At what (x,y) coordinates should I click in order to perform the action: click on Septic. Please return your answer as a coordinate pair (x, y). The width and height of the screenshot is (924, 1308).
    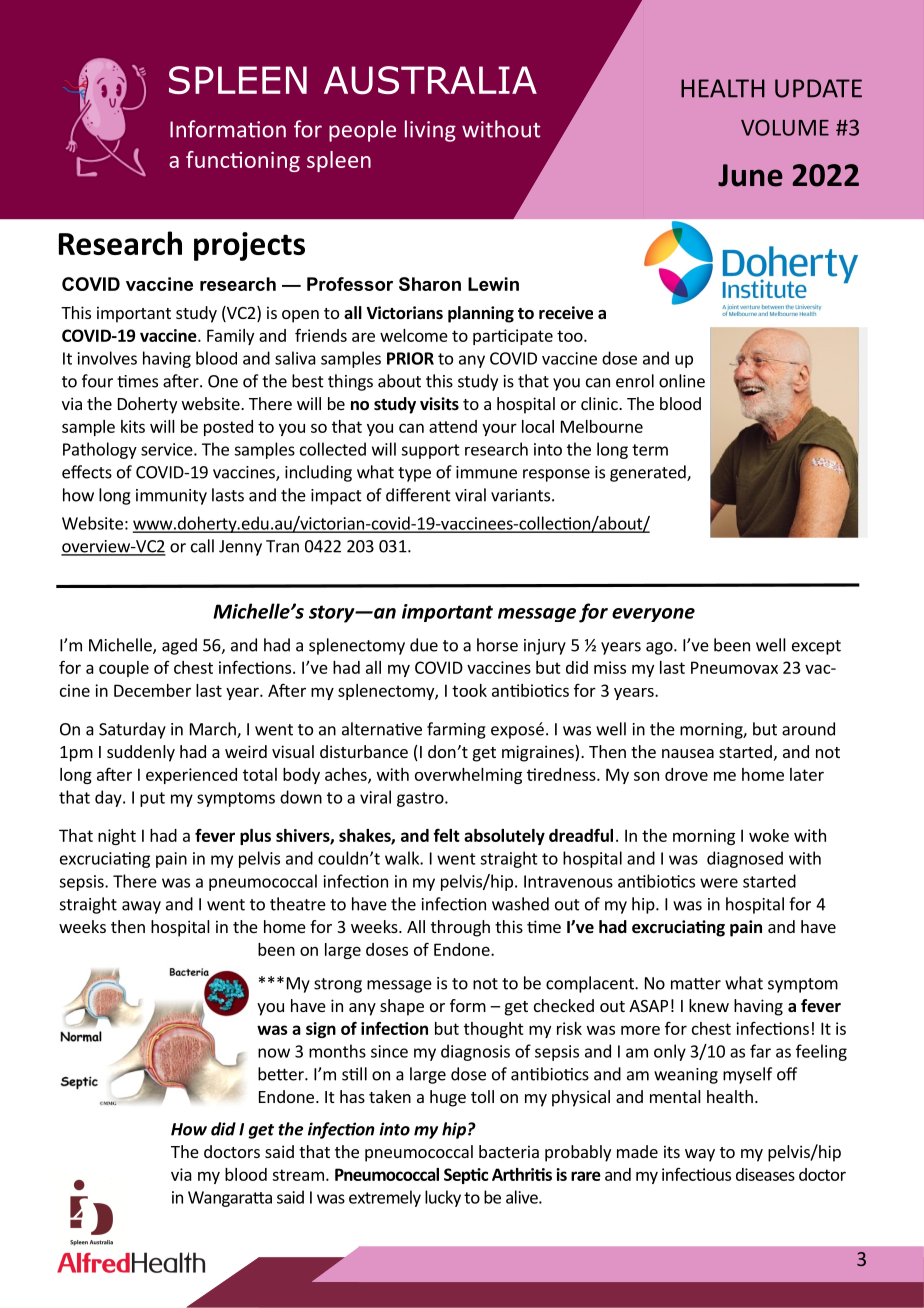
    Looking at the image, I should click on (466, 1176).
